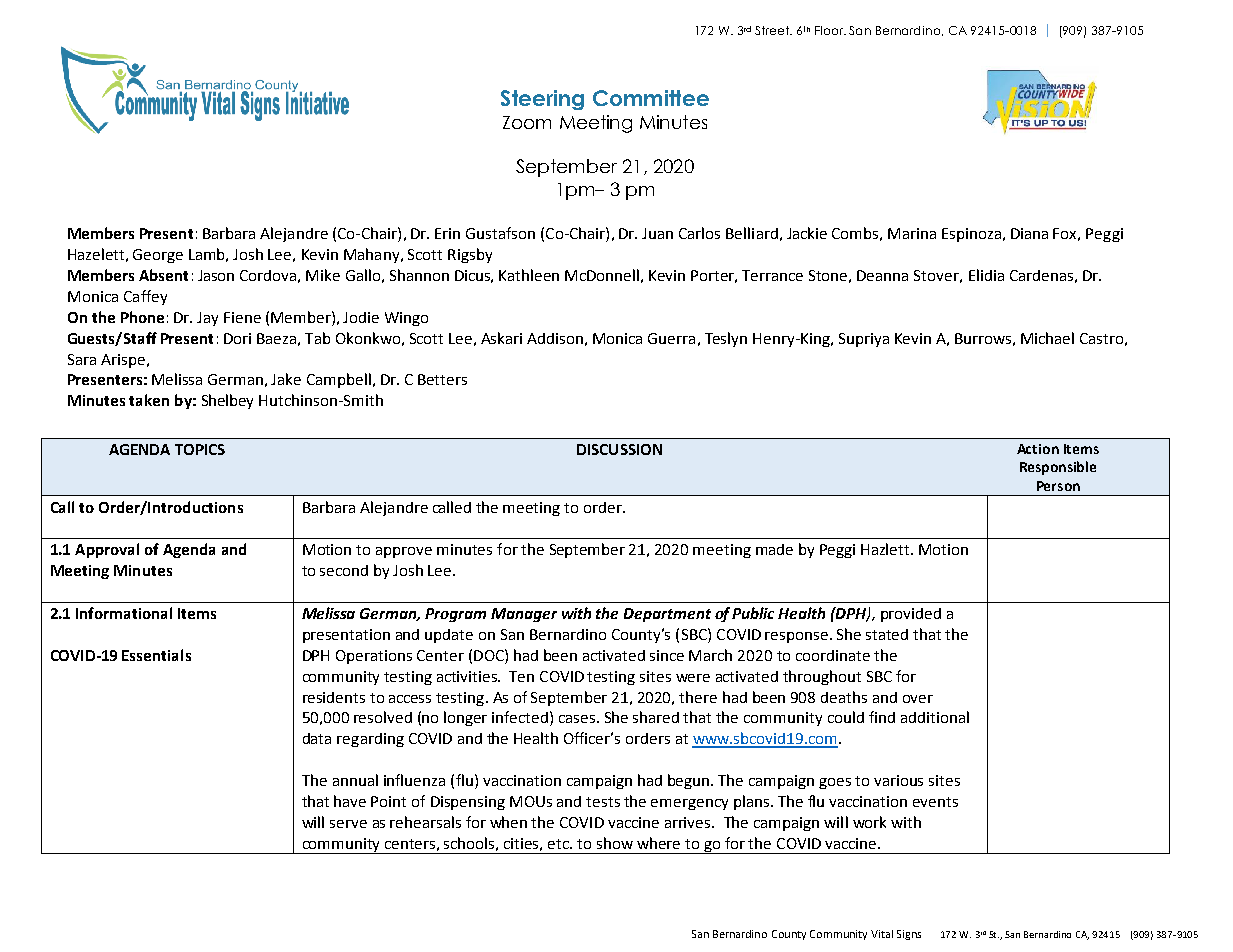 Image resolution: width=1233 pixels, height=952 pixels. What do you see at coordinates (527, 122) in the screenshot?
I see `Zoom` at bounding box center [527, 122].
